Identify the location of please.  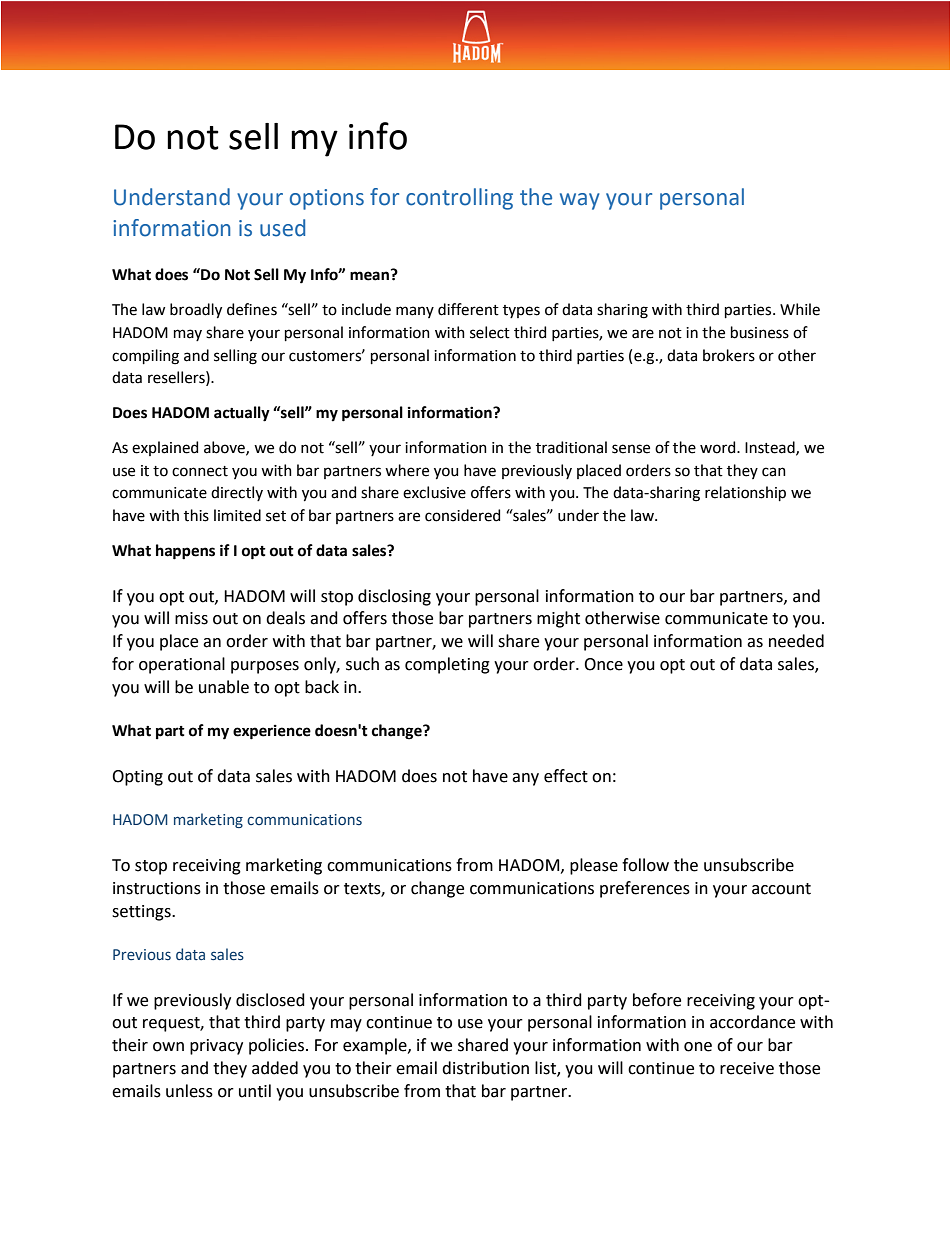
(594, 866).
